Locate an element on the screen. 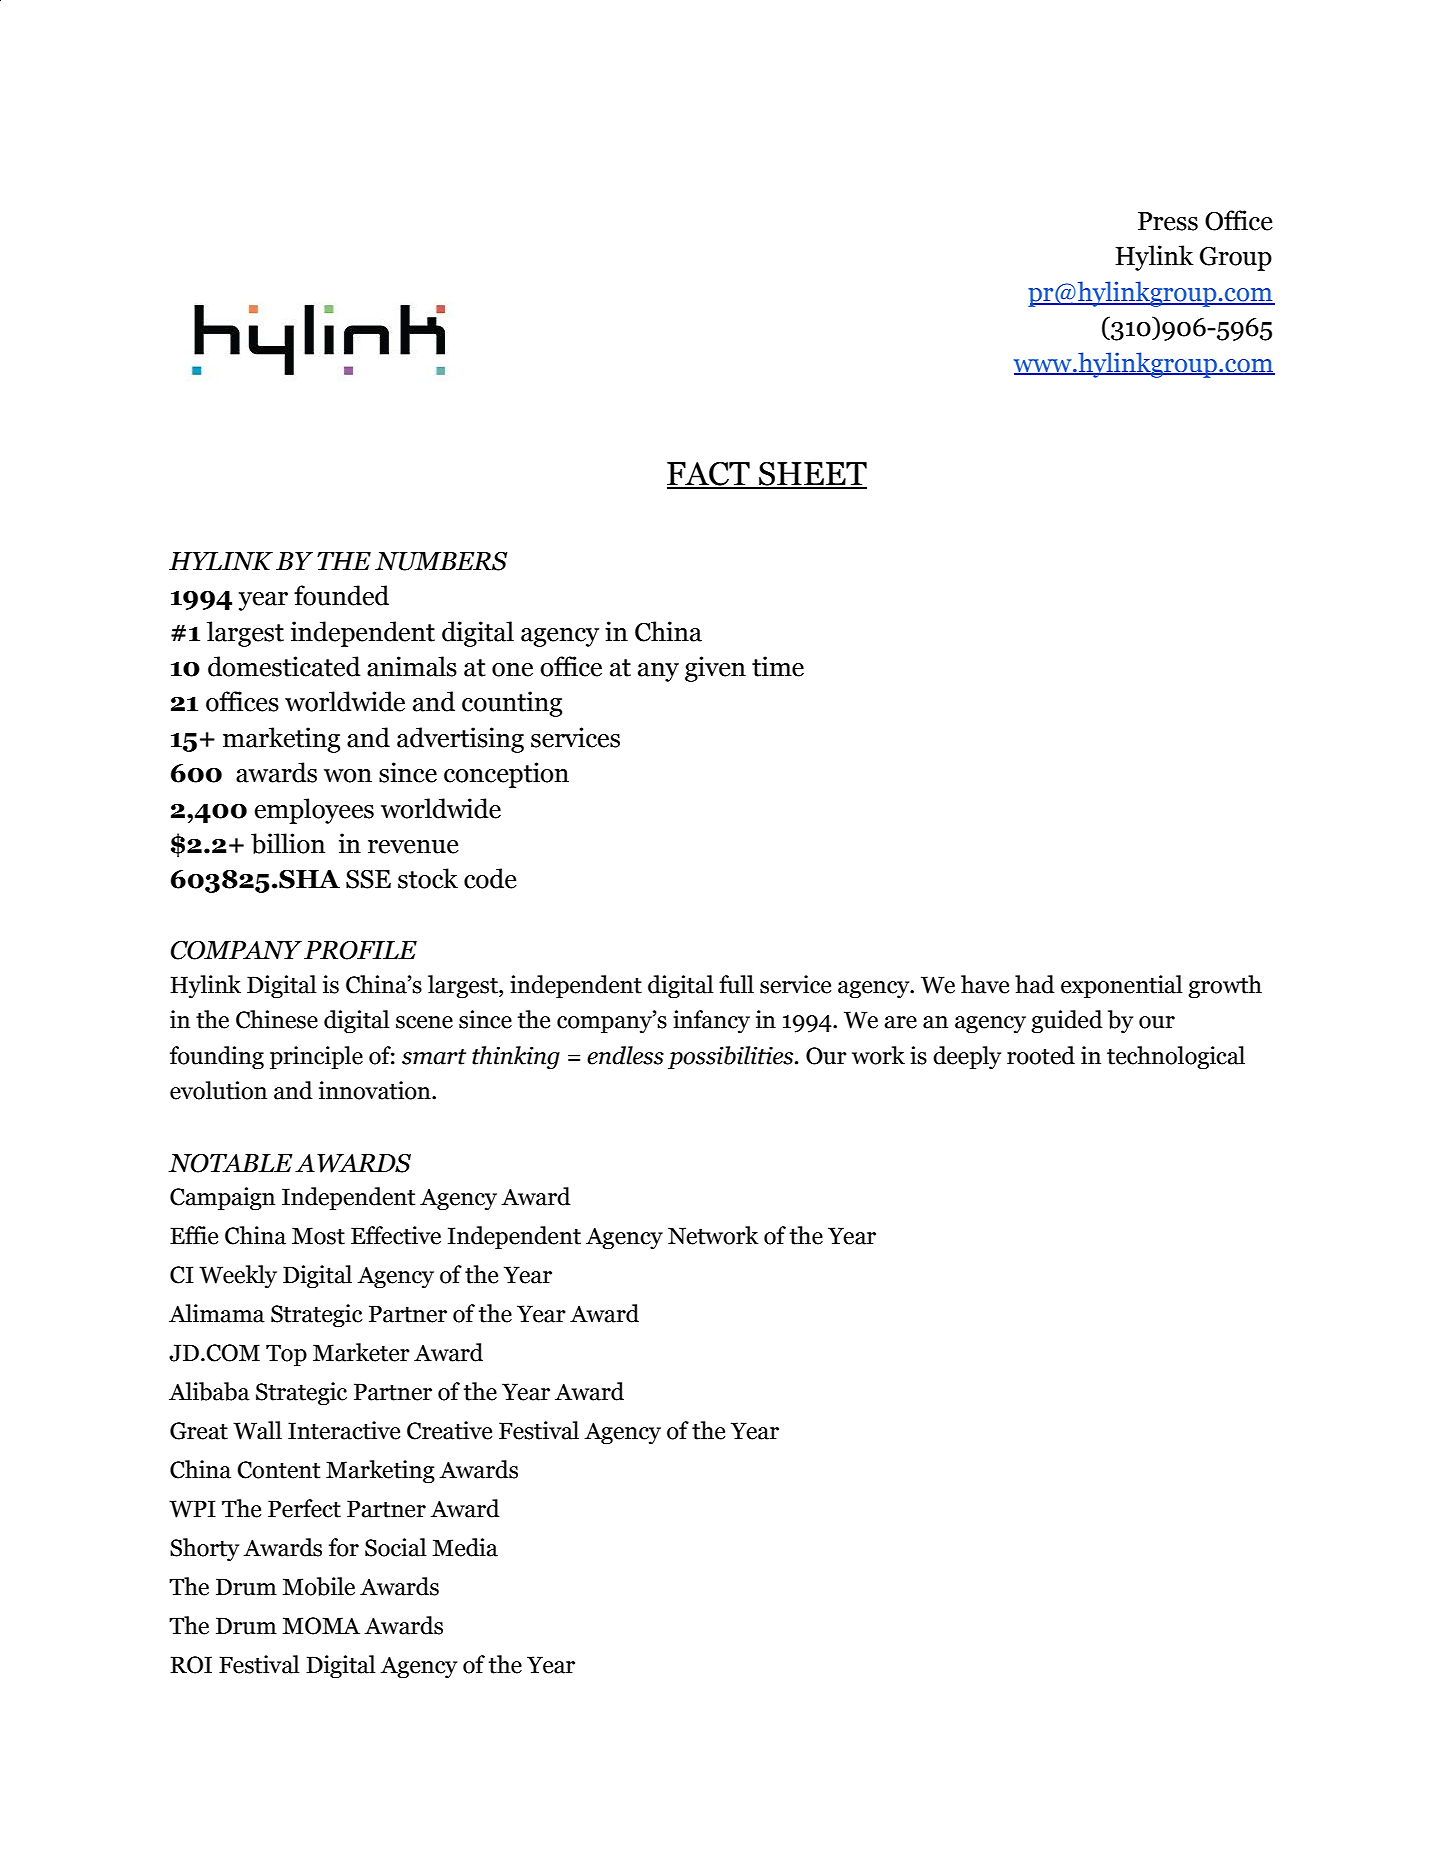  exponential is located at coordinates (1122, 986).
